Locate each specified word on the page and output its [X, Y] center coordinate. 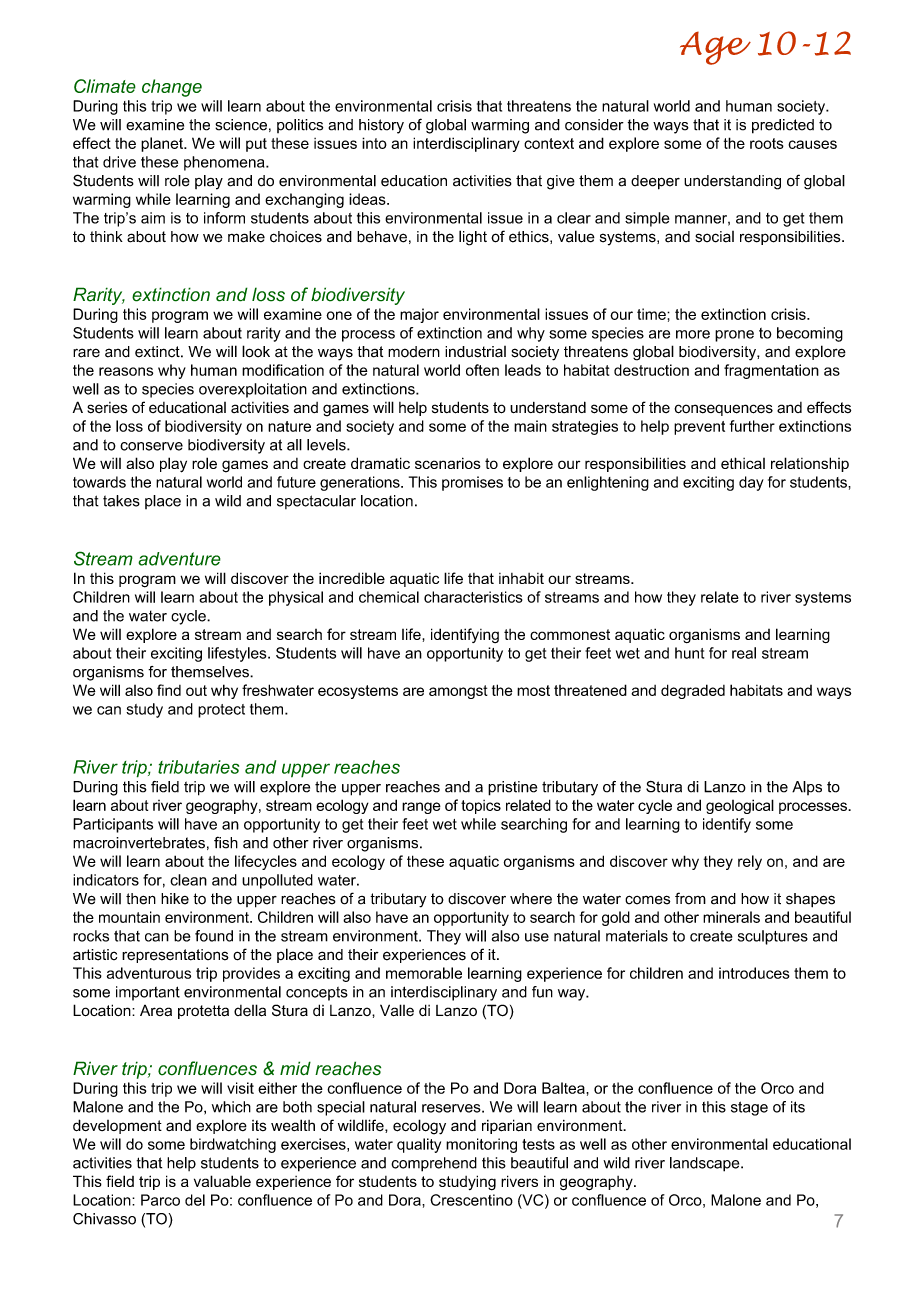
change [172, 88]
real [744, 653]
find [169, 690]
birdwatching [233, 1145]
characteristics [473, 597]
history [381, 126]
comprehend [434, 1164]
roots [767, 143]
